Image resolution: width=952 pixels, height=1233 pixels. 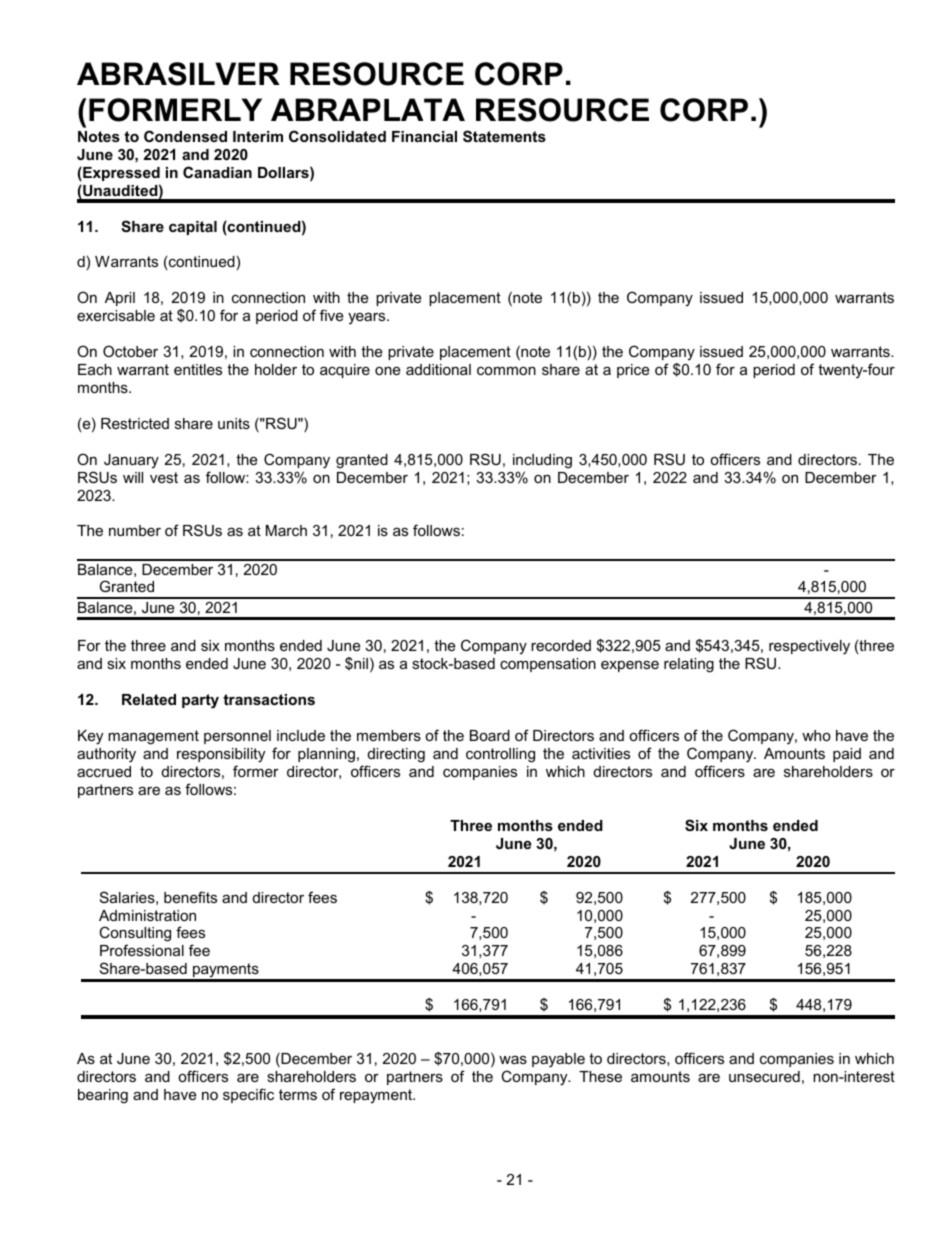 What do you see at coordinates (248, 1095) in the screenshot?
I see `specific` at bounding box center [248, 1095].
